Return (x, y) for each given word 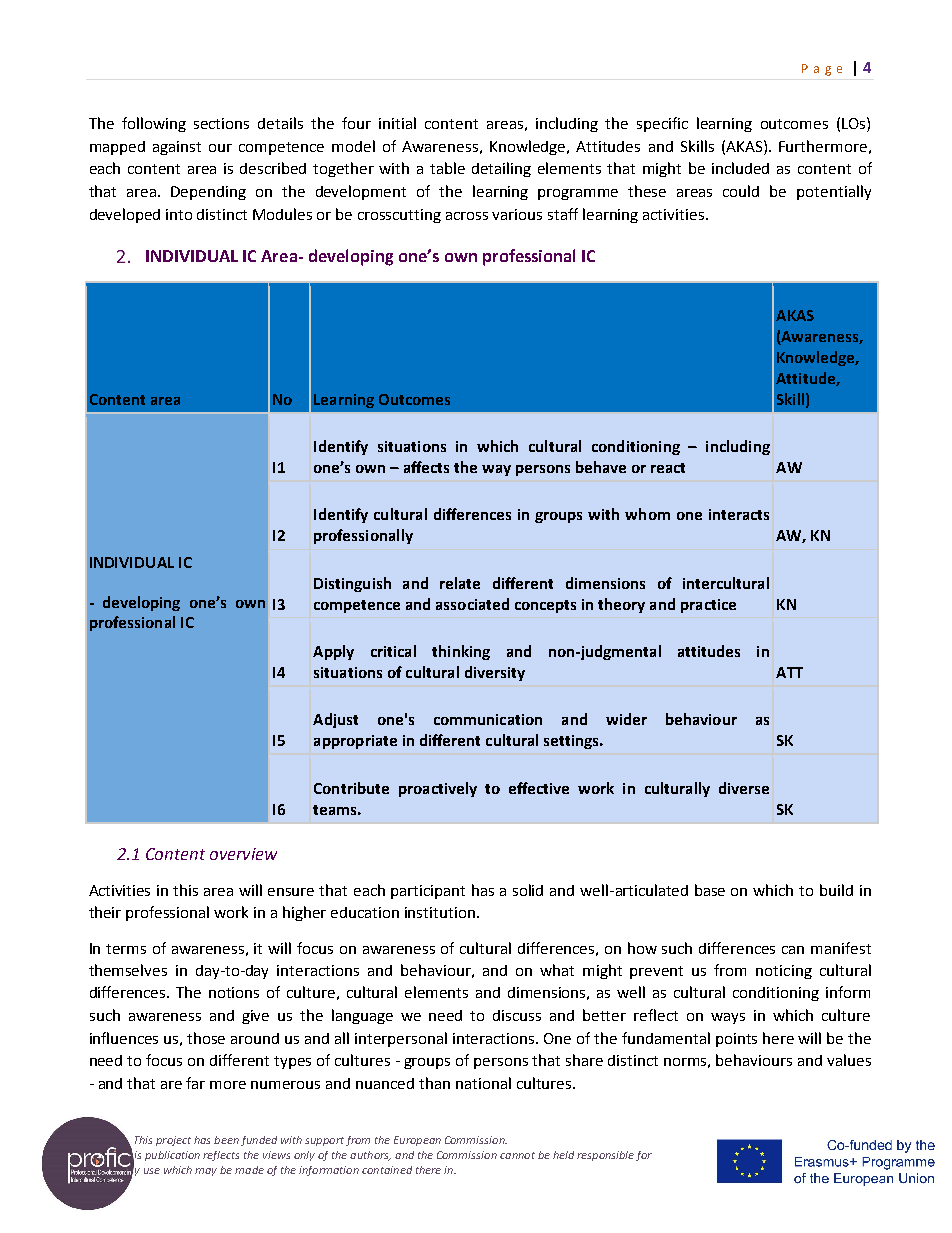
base (710, 890)
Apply (333, 652)
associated (472, 604)
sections (221, 123)
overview (243, 854)
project (173, 1141)
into (179, 214)
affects (426, 467)
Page (822, 70)
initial (397, 123)
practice (708, 606)
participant (428, 892)
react (668, 468)
